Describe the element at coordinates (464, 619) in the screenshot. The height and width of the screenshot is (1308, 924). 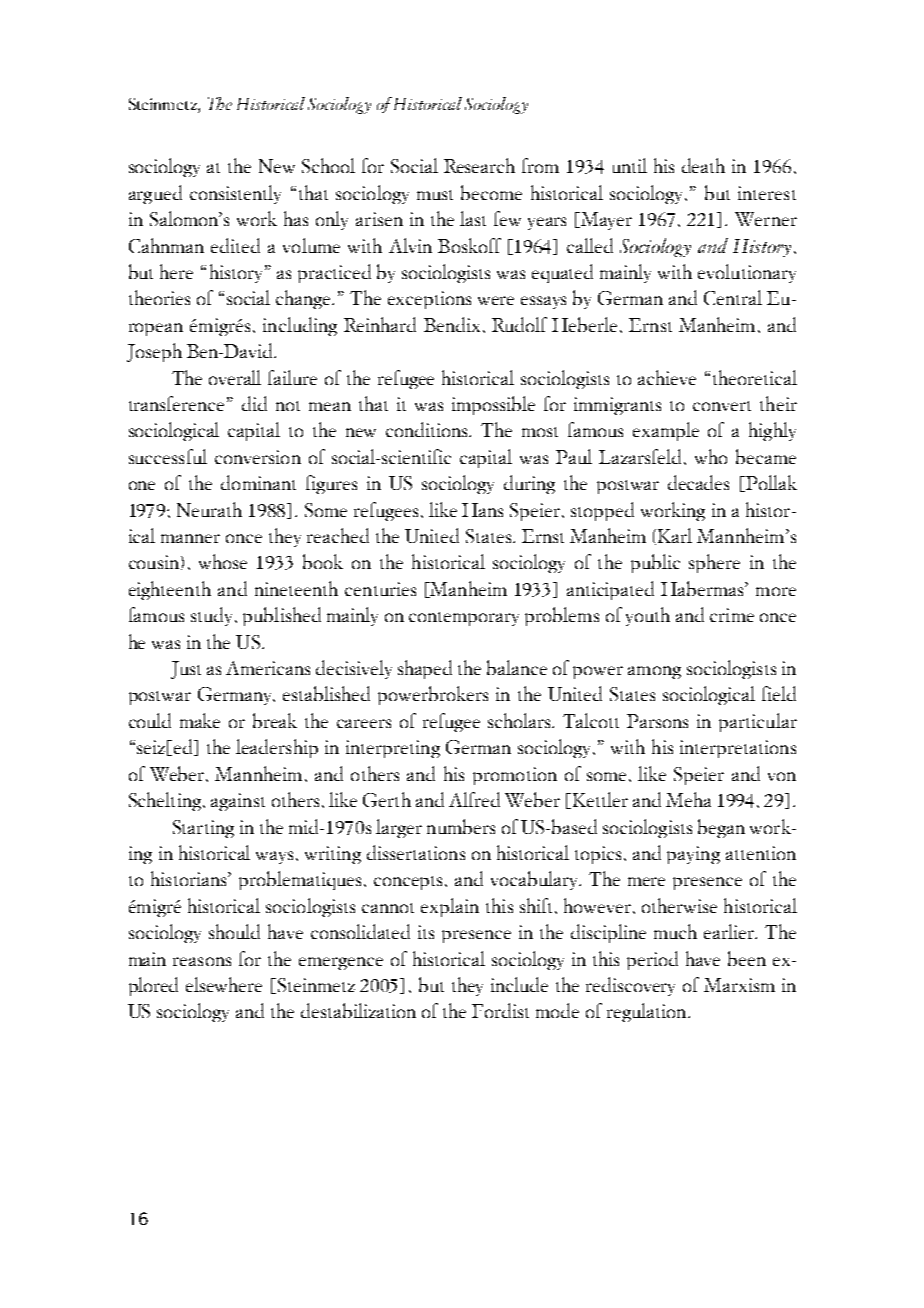
I see `contemporary` at that location.
